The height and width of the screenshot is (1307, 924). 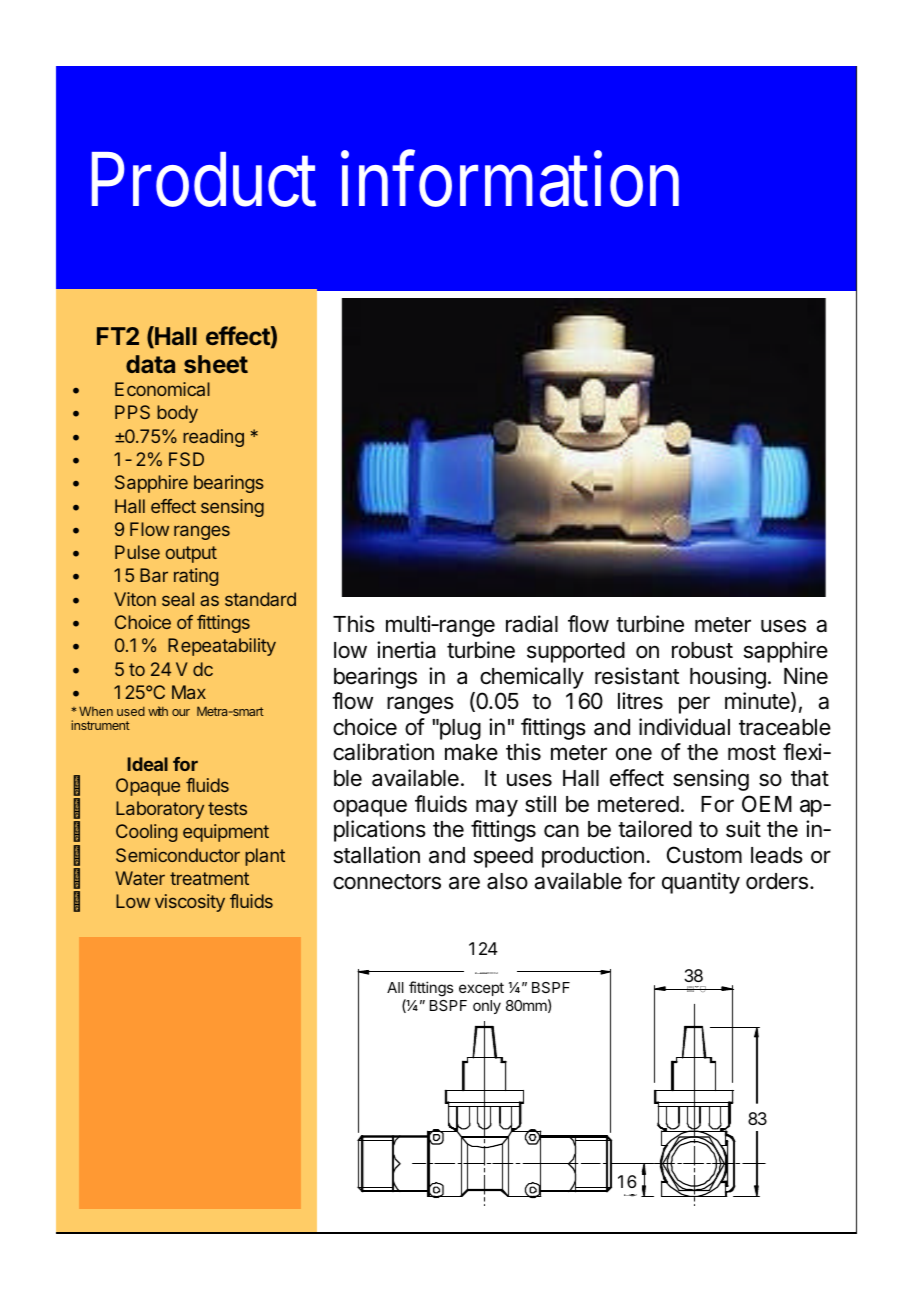 What do you see at coordinates (532, 624) in the screenshot?
I see `radial` at bounding box center [532, 624].
